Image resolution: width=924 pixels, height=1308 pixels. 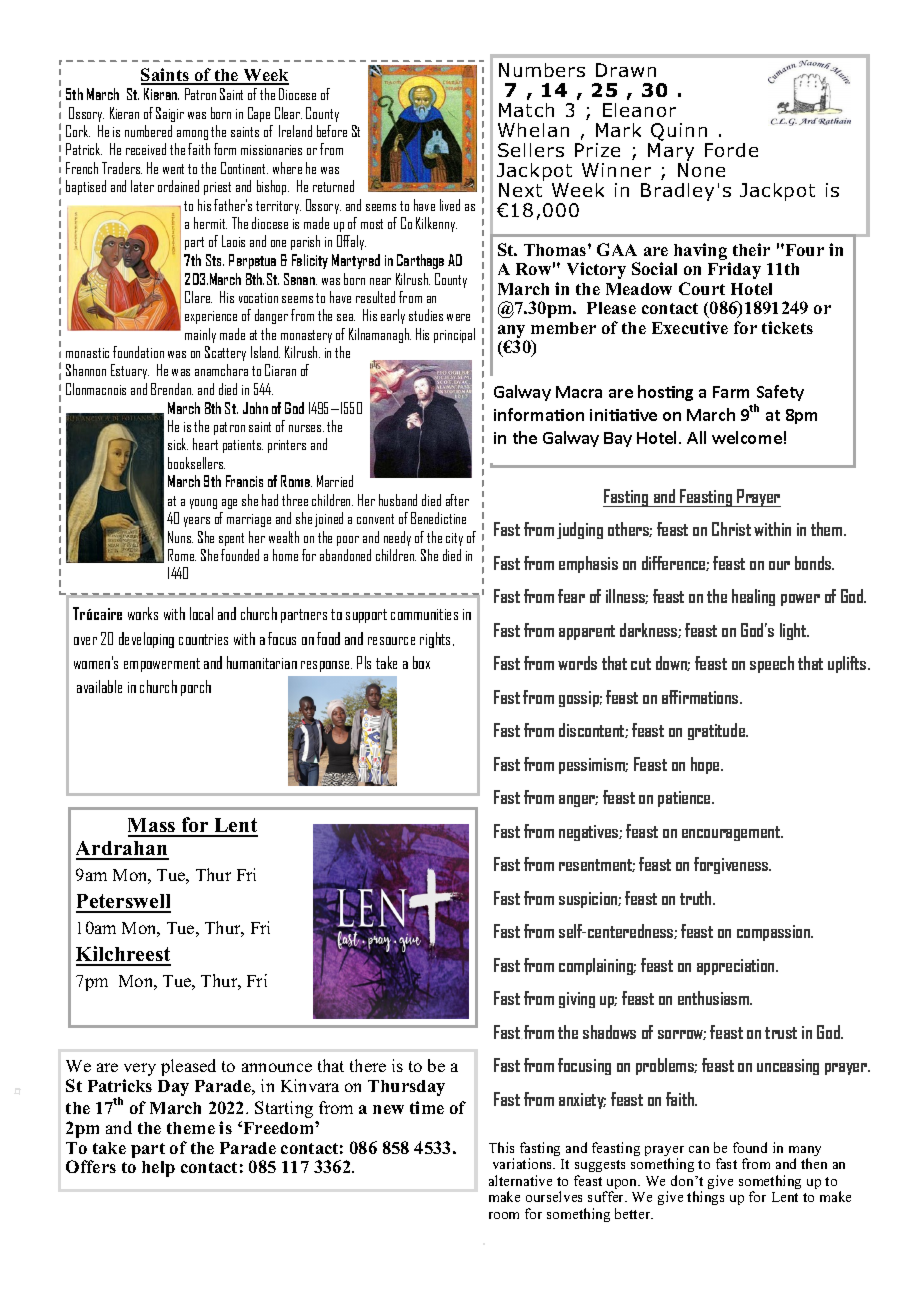 I want to click on Forde, so click(x=731, y=150).
